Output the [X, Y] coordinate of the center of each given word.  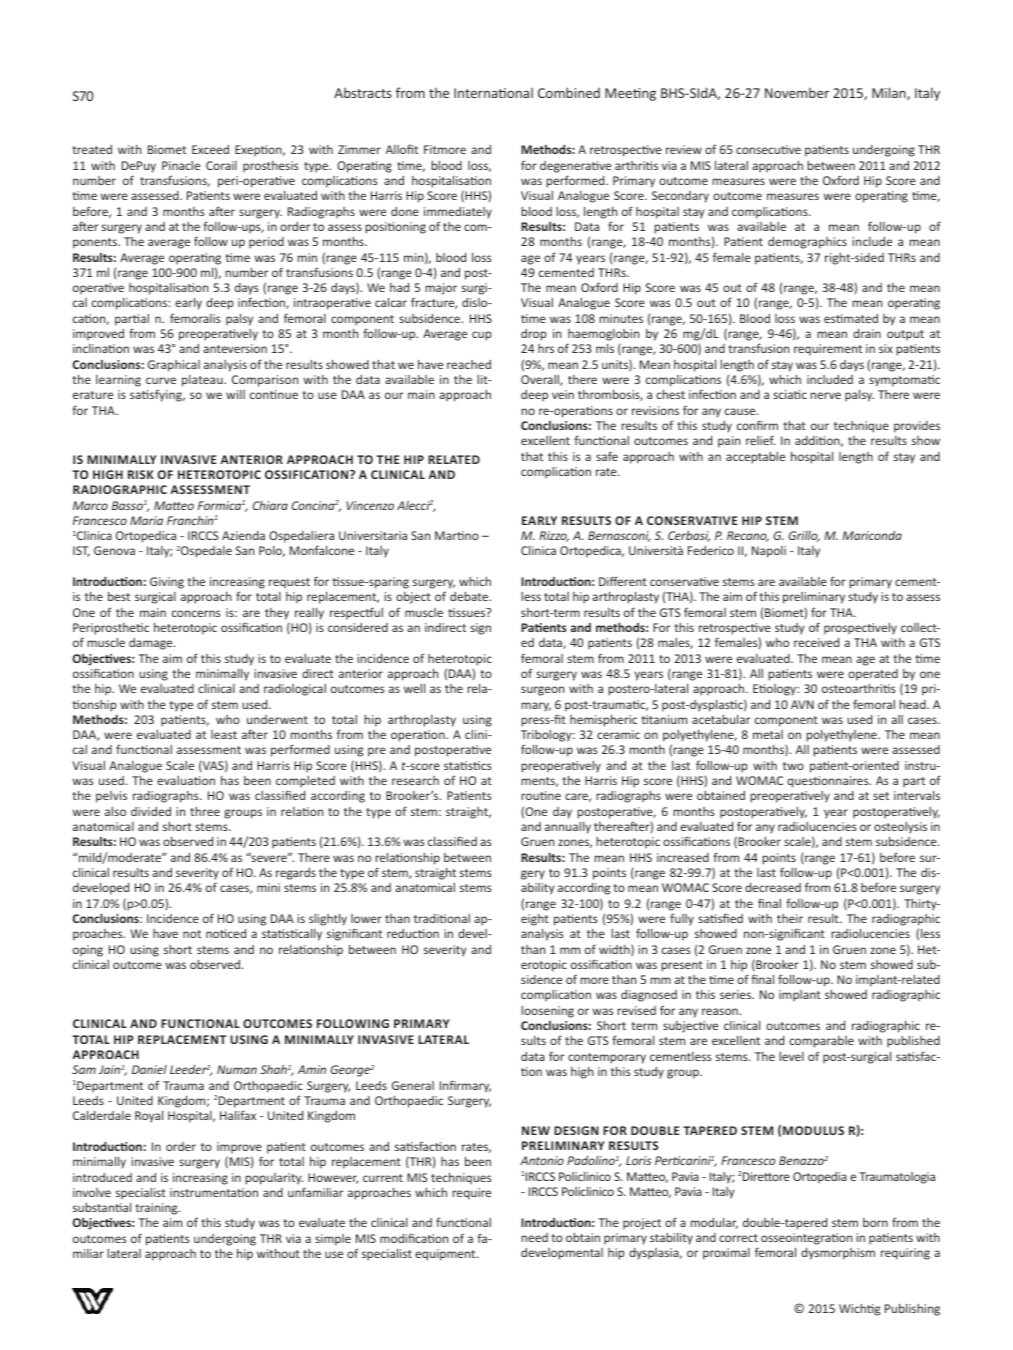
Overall [541, 380]
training [157, 1209]
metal [768, 734]
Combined [569, 92]
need [534, 1237]
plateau [203, 381]
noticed [226, 933]
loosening [547, 1012]
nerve [825, 395]
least [224, 734]
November [797, 92]
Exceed [210, 149]
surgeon [542, 691]
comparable [821, 1042]
